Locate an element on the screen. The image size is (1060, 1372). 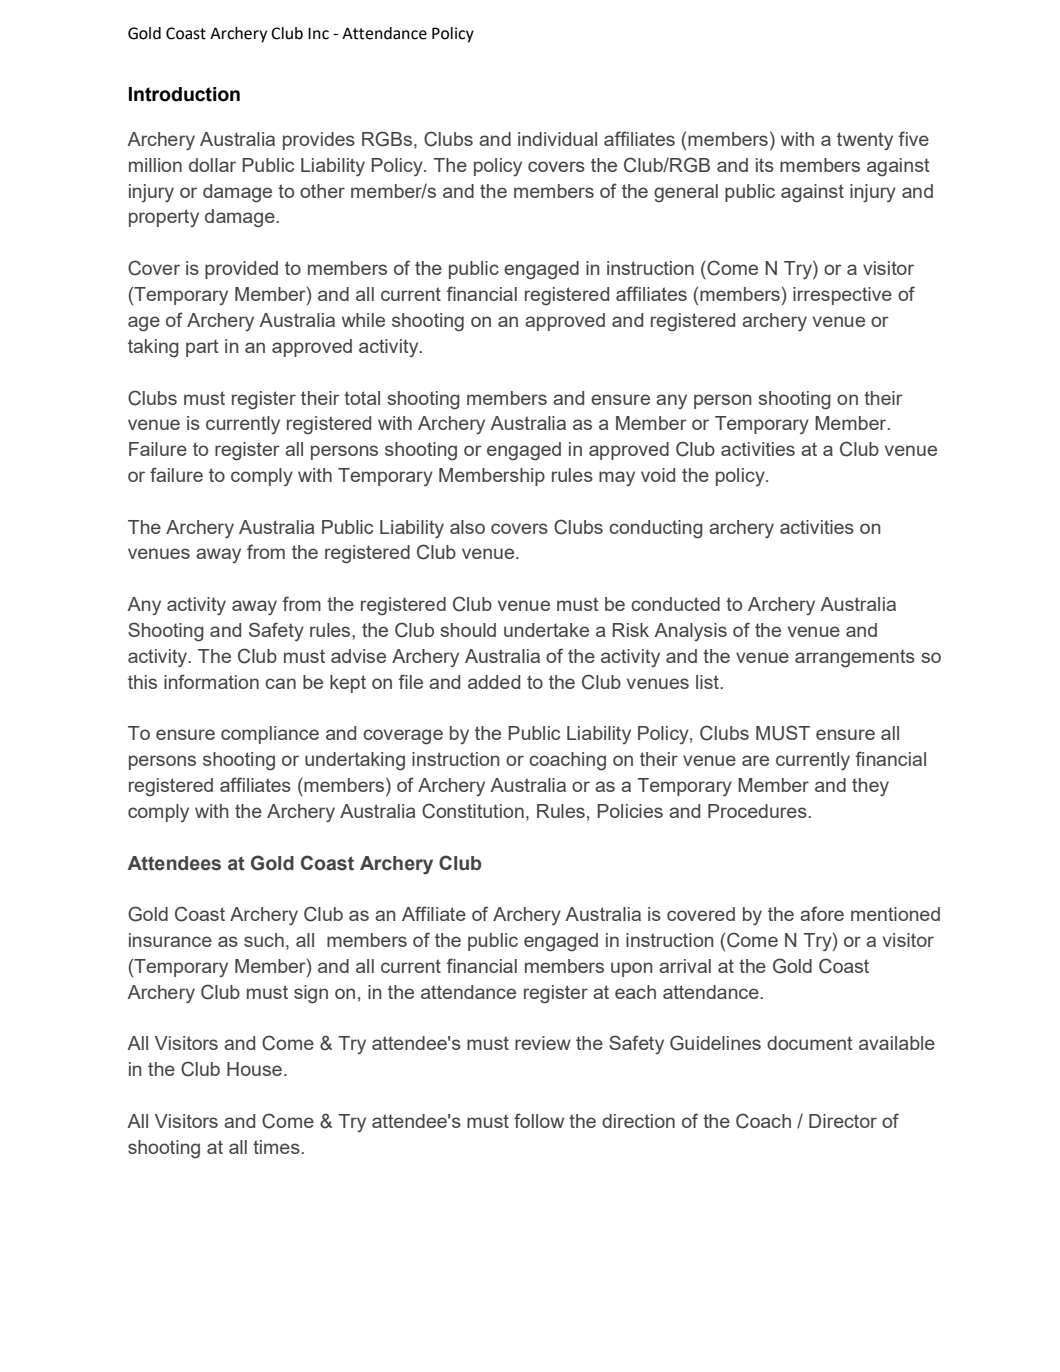
times is located at coordinates (277, 1147).
